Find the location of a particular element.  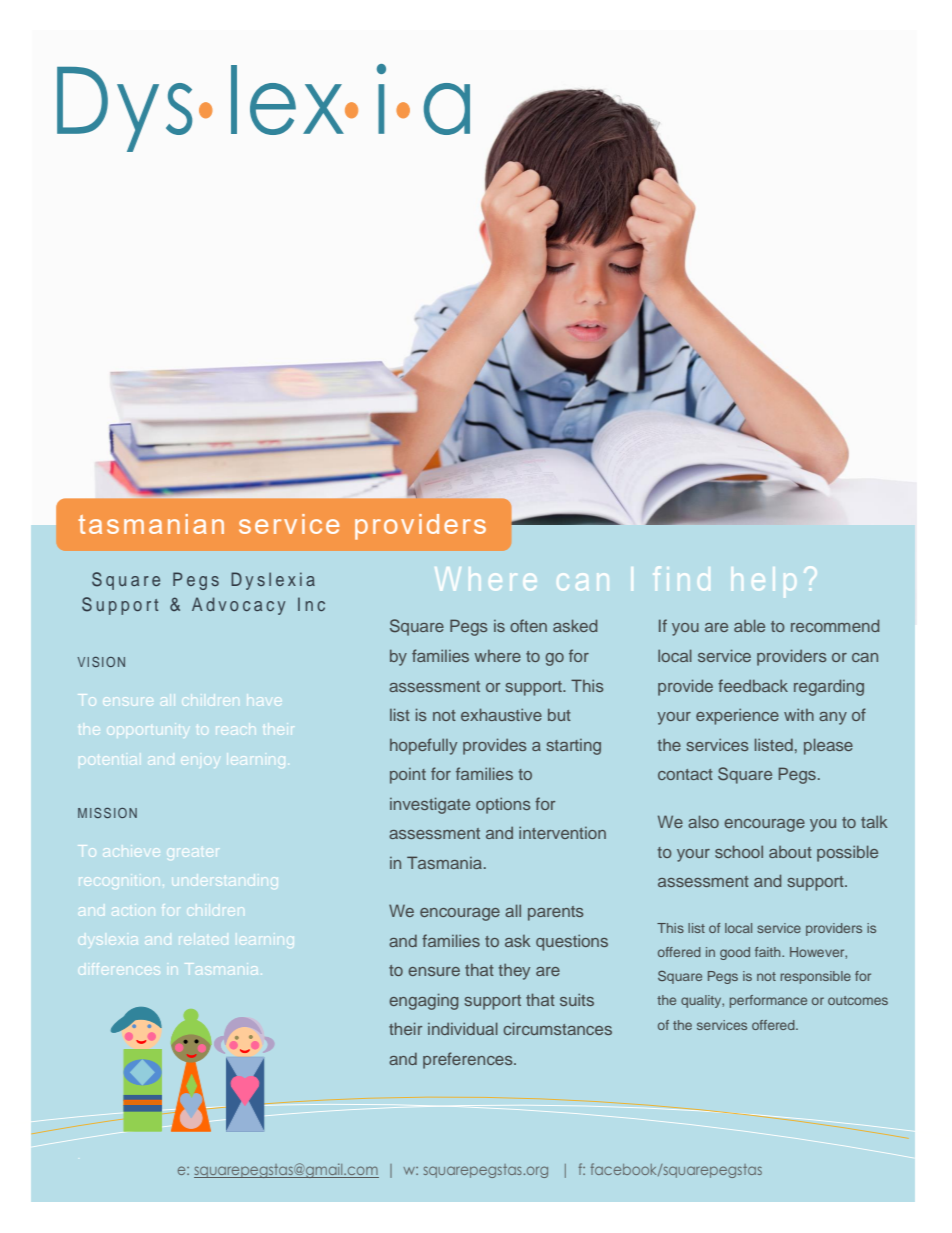

responsible is located at coordinates (815, 977).
